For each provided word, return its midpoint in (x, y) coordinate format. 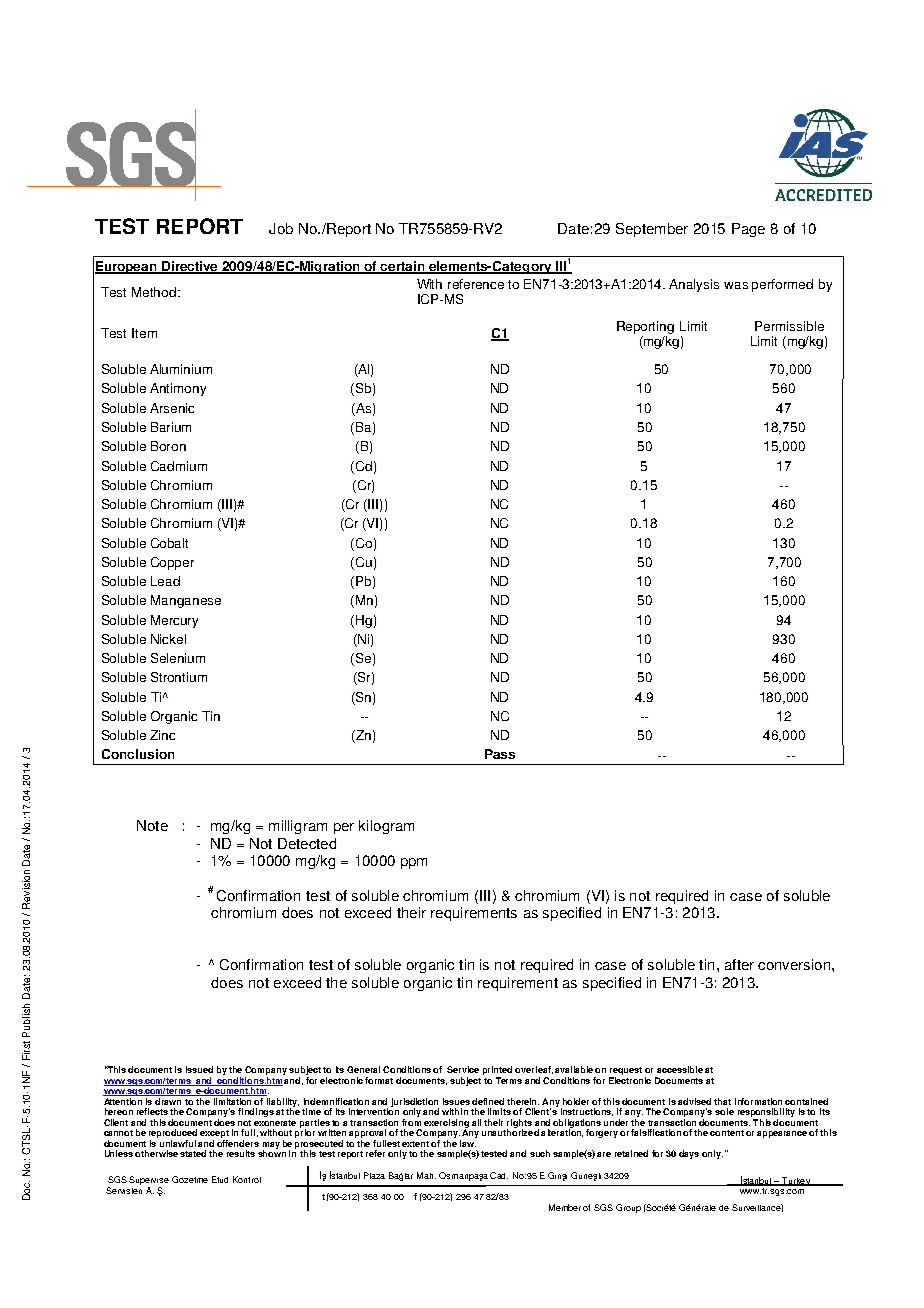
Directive (190, 267)
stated (193, 1153)
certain (403, 267)
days (689, 1154)
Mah (426, 1175)
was (736, 285)
